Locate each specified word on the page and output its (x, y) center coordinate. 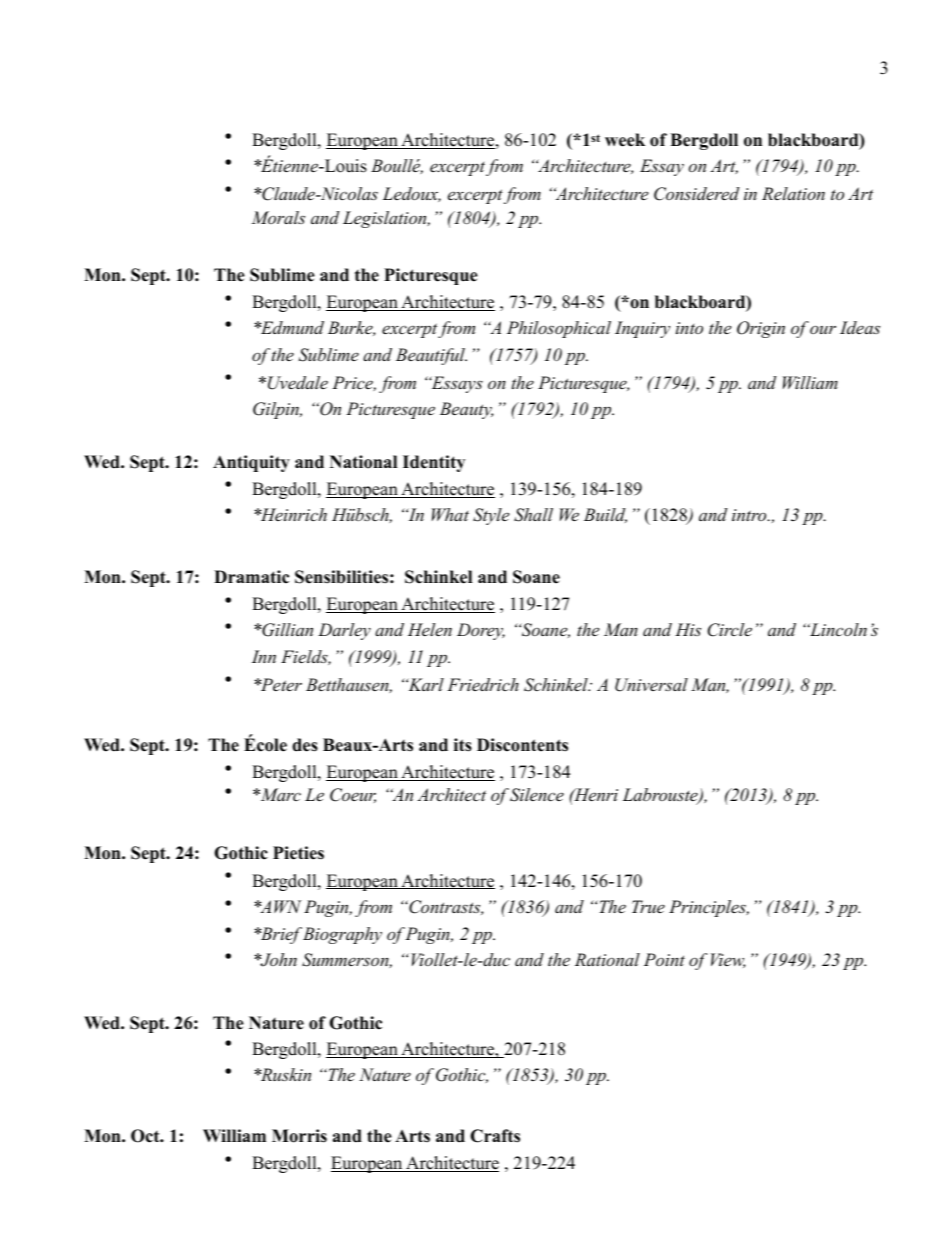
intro (750, 515)
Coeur (353, 795)
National (363, 462)
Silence (537, 795)
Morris (299, 1136)
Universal (651, 685)
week (625, 140)
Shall (533, 515)
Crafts (495, 1136)
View (728, 960)
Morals (278, 217)
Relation (793, 193)
